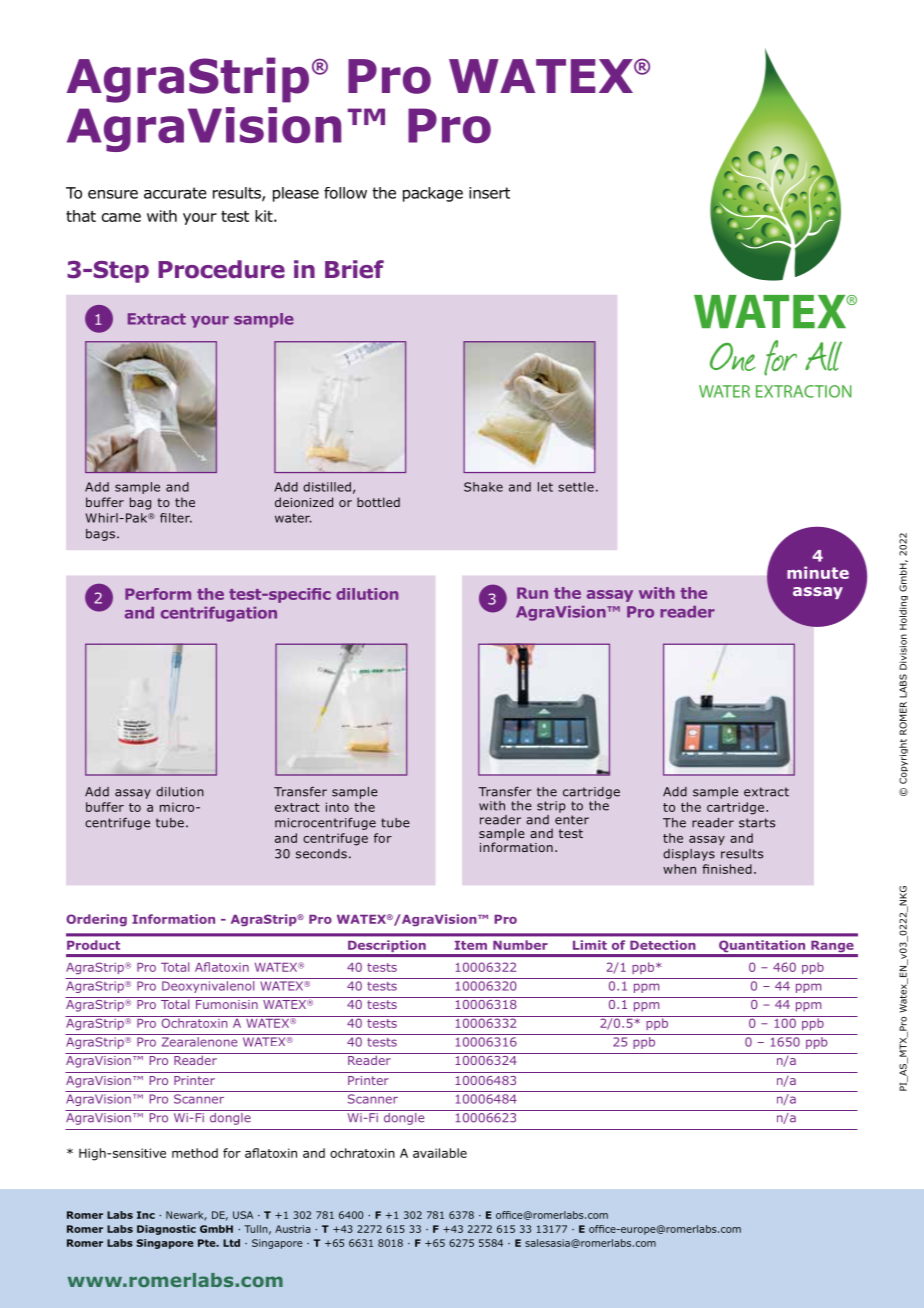 This screenshot has width=924, height=1308. I want to click on settle, so click(576, 487).
